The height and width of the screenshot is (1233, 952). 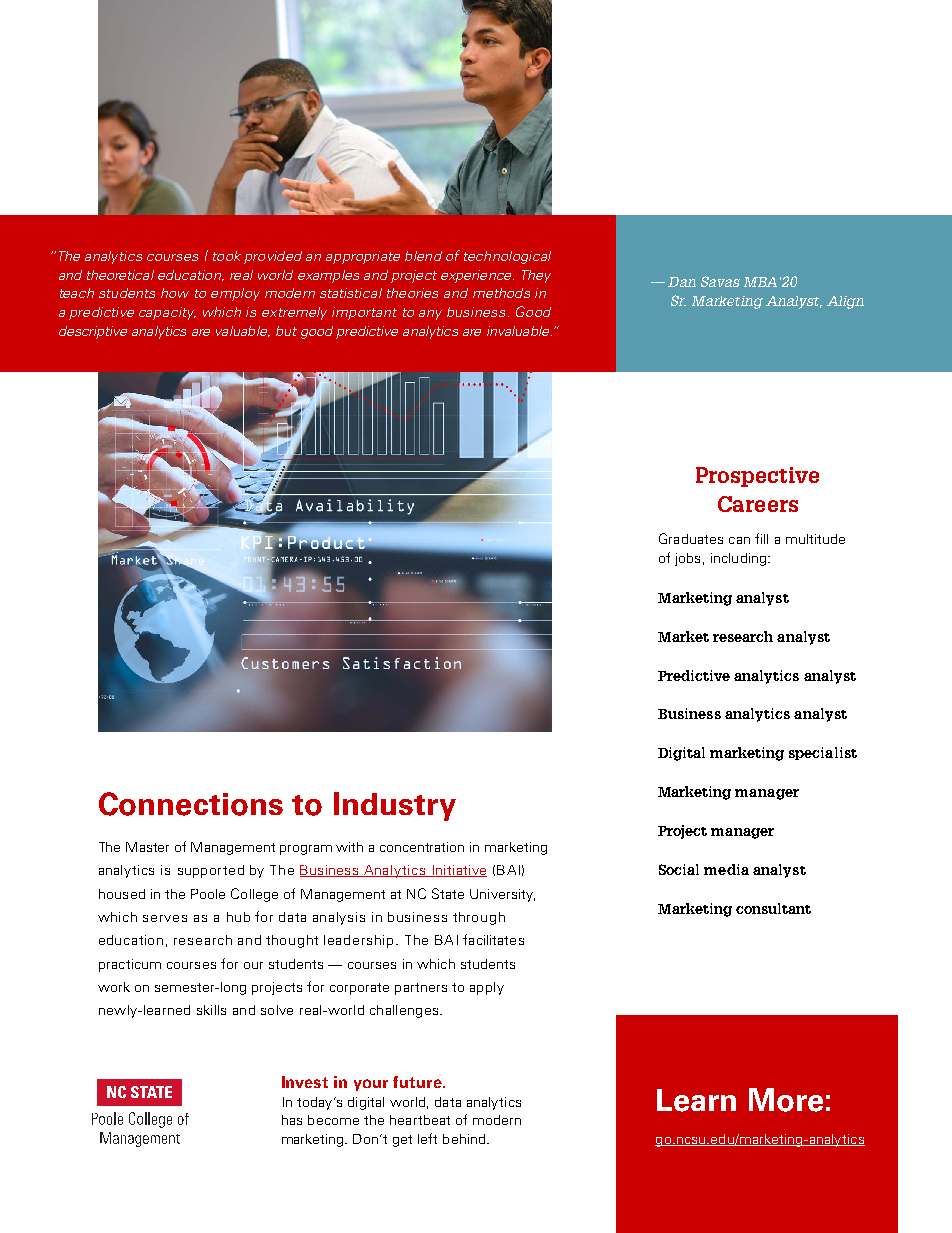 What do you see at coordinates (757, 477) in the screenshot?
I see `Prospective` at bounding box center [757, 477].
